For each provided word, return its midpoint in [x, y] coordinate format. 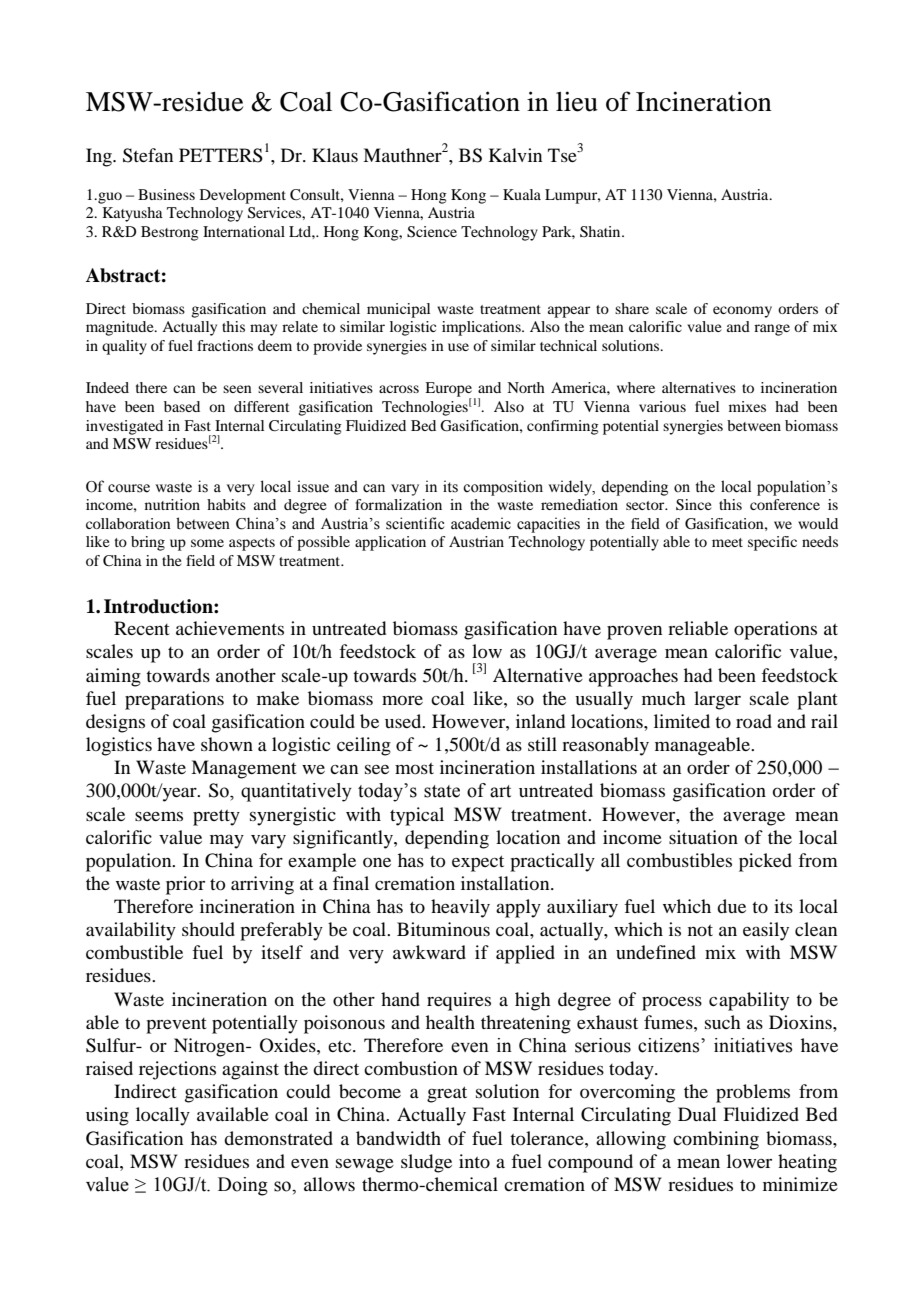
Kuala [522, 194]
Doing [243, 1186]
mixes [747, 406]
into [474, 1161]
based [182, 406]
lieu [577, 101]
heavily [460, 908]
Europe [448, 390]
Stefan [148, 155]
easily [766, 931]
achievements [230, 628]
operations [775, 630]
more [402, 700]
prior [185, 885]
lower [749, 1161]
